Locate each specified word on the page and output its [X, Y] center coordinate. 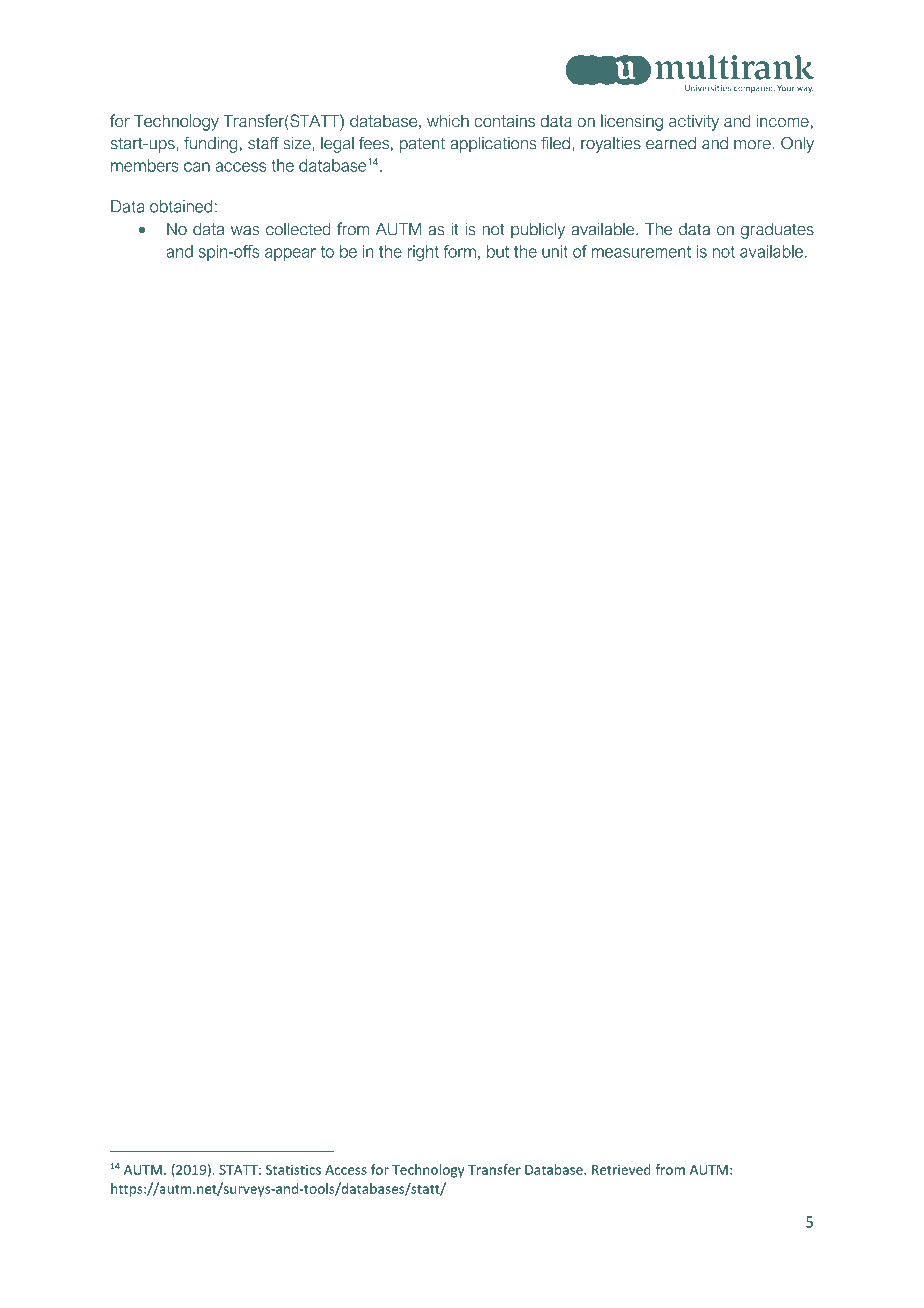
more [753, 145]
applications [493, 144]
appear [290, 254]
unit [555, 251]
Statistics [293, 1169]
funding [211, 144]
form [460, 251]
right [423, 253]
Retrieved [621, 1169]
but [498, 251]
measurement [641, 252]
